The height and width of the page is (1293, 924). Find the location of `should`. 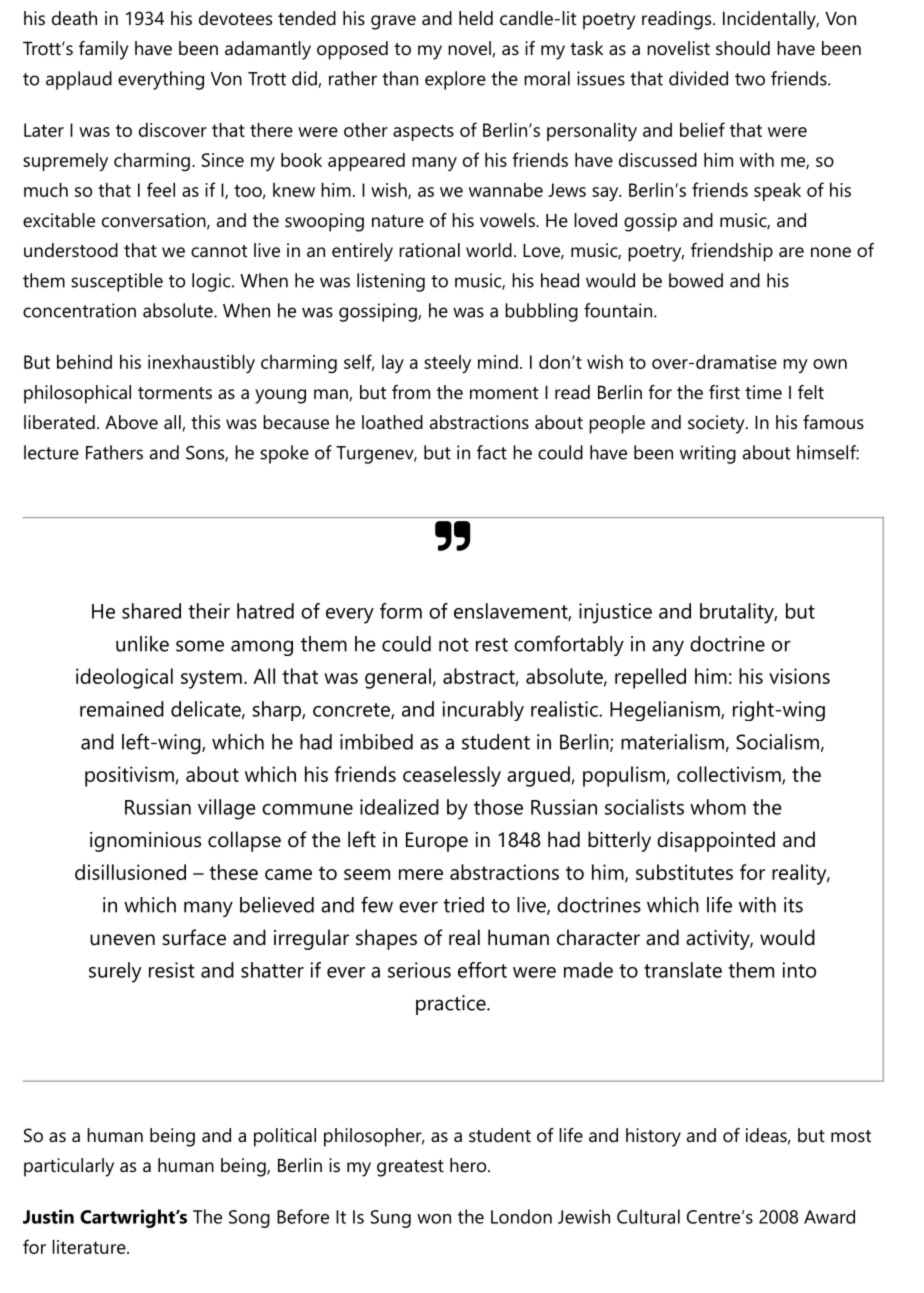

should is located at coordinates (743, 48).
